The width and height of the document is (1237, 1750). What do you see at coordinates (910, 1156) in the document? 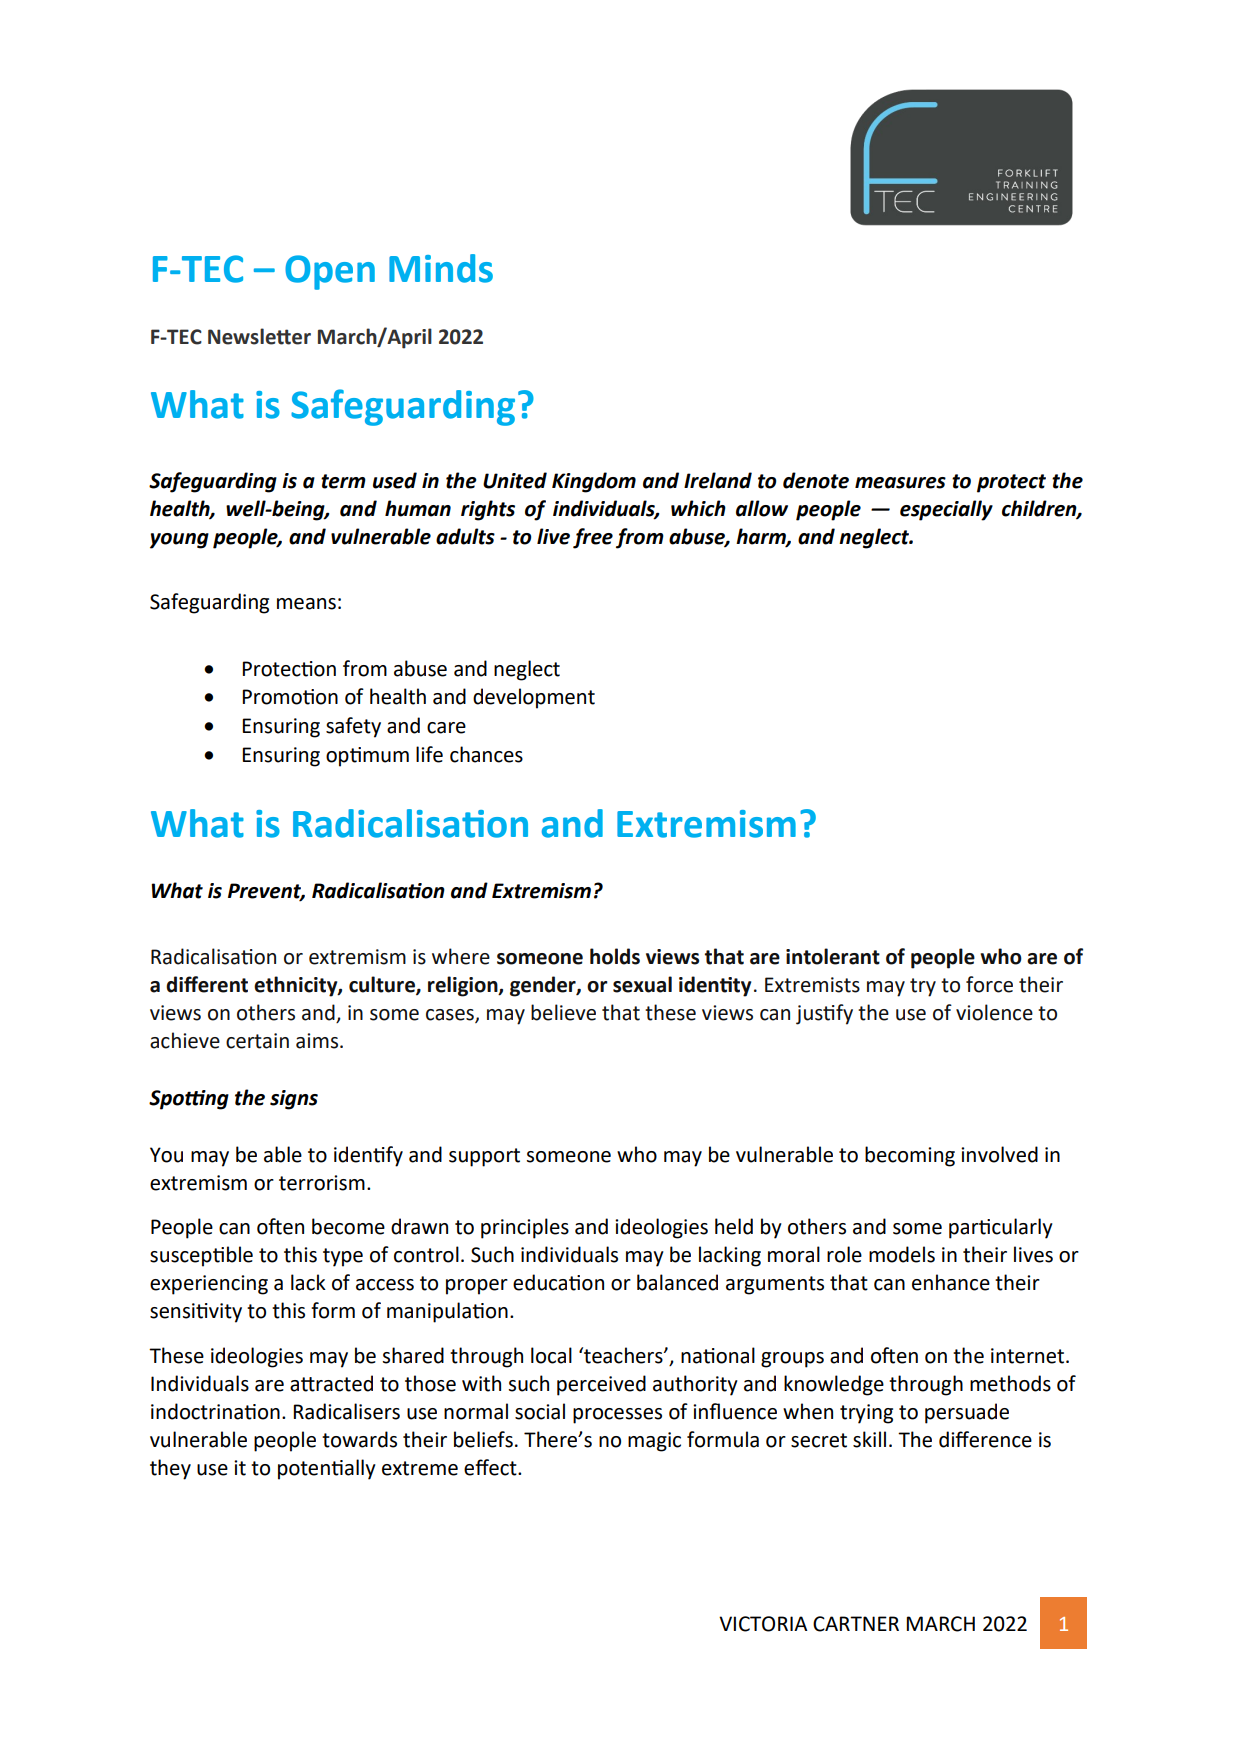
I see `becoming` at bounding box center [910, 1156].
